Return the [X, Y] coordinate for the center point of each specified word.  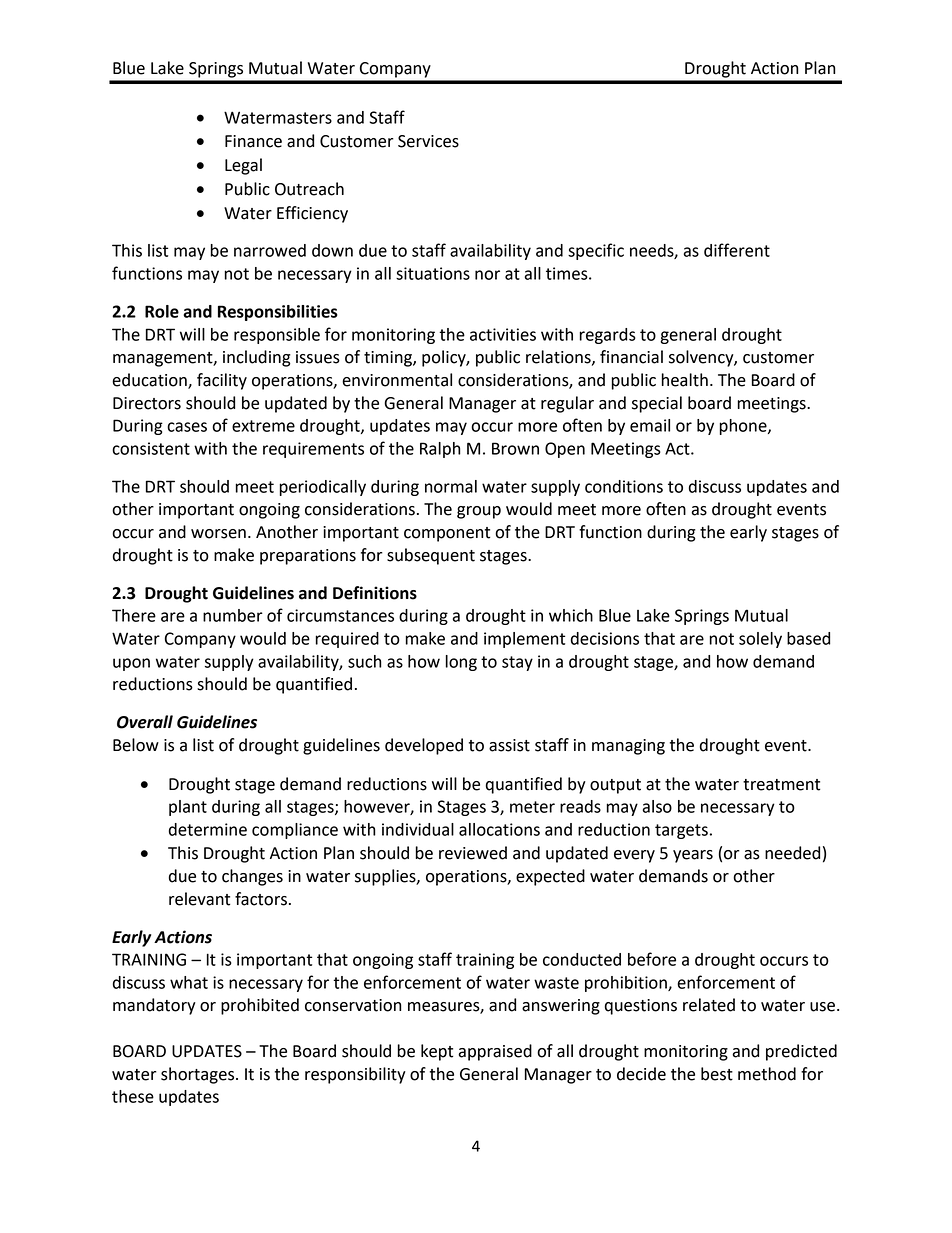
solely [760, 640]
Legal [243, 166]
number [233, 615]
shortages [199, 1075]
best [717, 1074]
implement [524, 640]
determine [208, 829]
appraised [495, 1052]
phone [744, 427]
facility [222, 381]
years [693, 856]
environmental [397, 380]
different [737, 250]
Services [428, 141]
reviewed [473, 853]
